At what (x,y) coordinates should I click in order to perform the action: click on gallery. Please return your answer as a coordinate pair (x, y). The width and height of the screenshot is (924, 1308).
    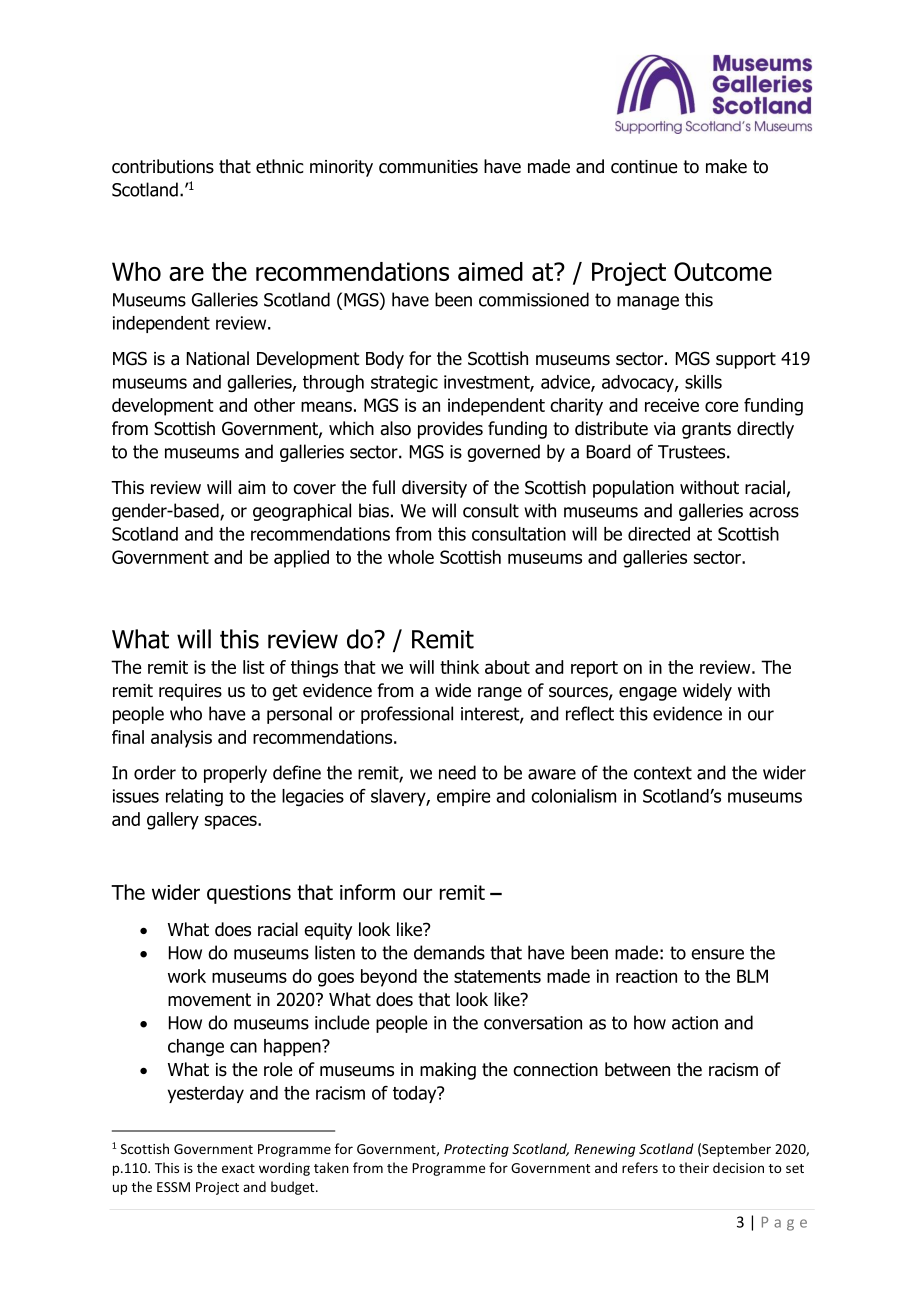
    Looking at the image, I should click on (173, 821).
